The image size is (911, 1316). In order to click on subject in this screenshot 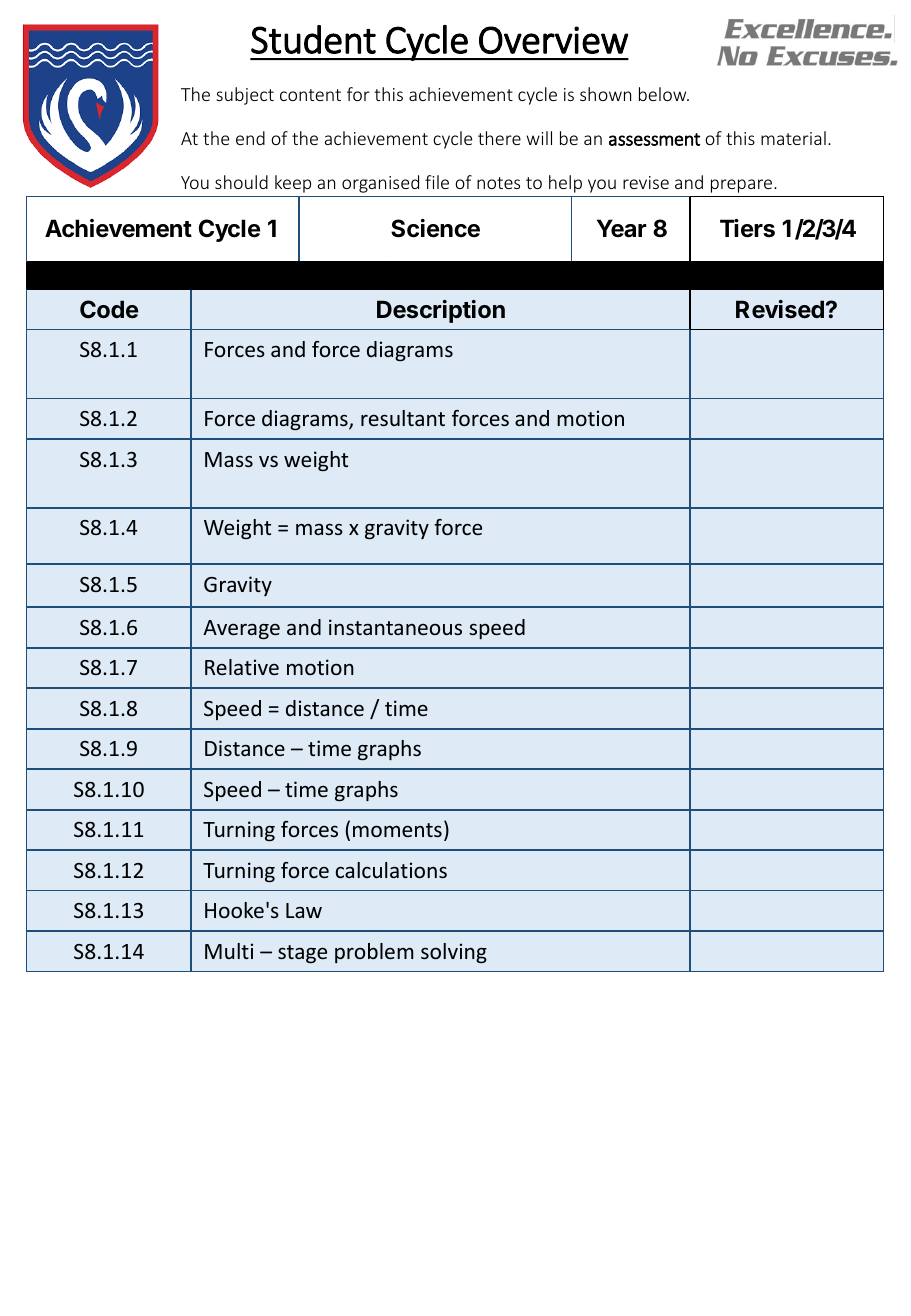, I will do `click(245, 96)`.
